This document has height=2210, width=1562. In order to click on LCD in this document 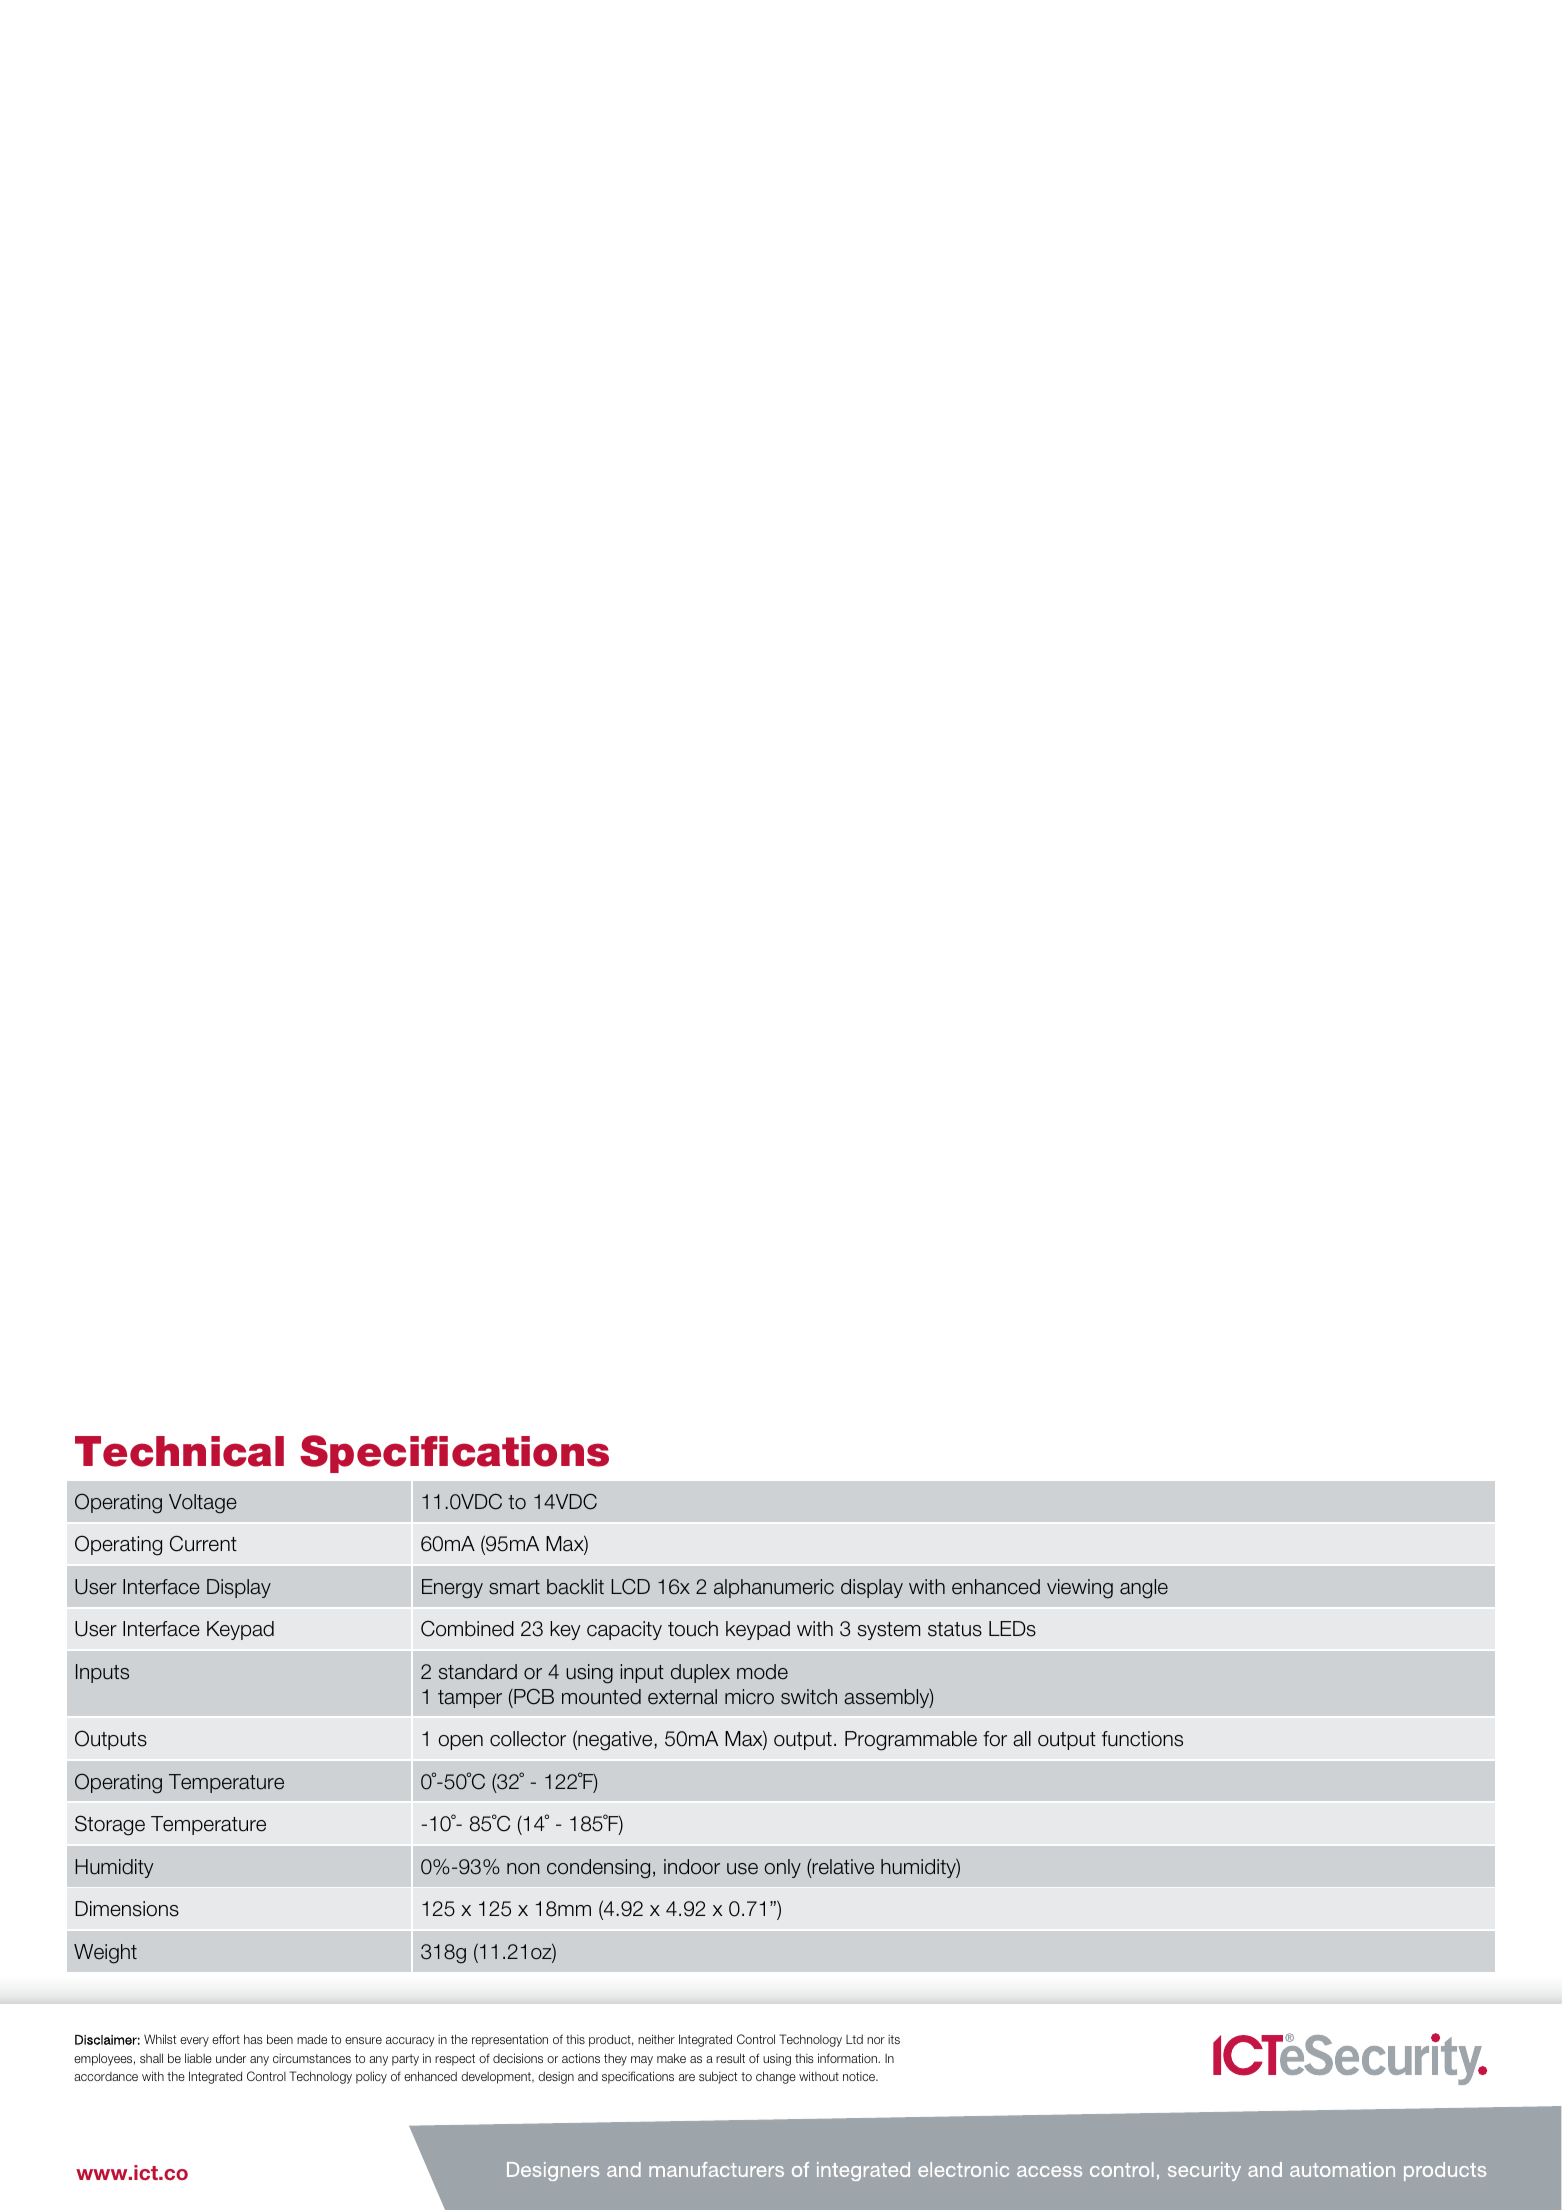, I will do `click(630, 1587)`.
